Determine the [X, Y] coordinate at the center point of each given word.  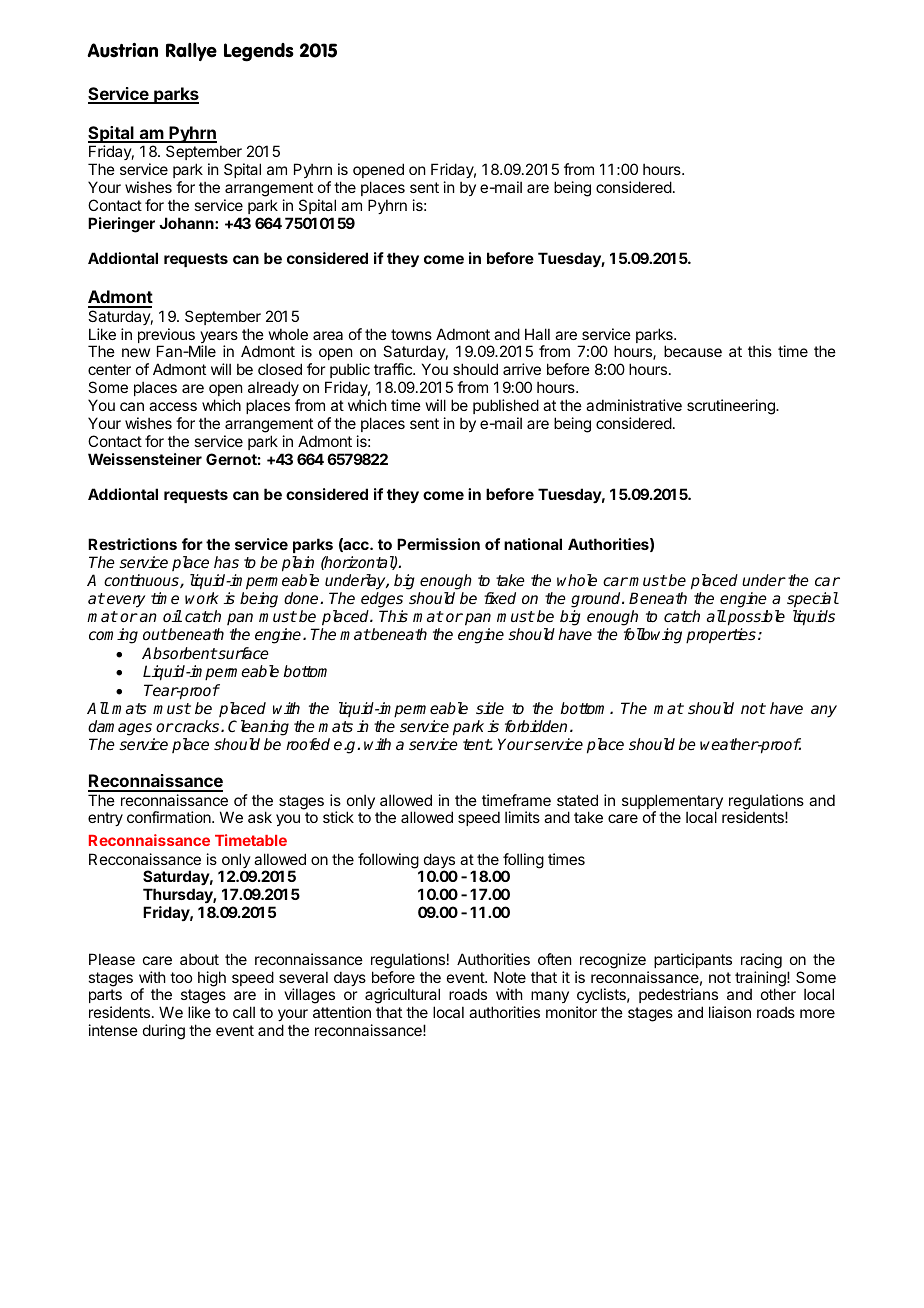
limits [522, 817]
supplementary [672, 803]
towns [411, 334]
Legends [259, 52]
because [693, 351]
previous [166, 337]
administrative [634, 405]
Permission [438, 544]
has [226, 562]
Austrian [122, 50]
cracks [197, 726]
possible [756, 618]
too [181, 977]
